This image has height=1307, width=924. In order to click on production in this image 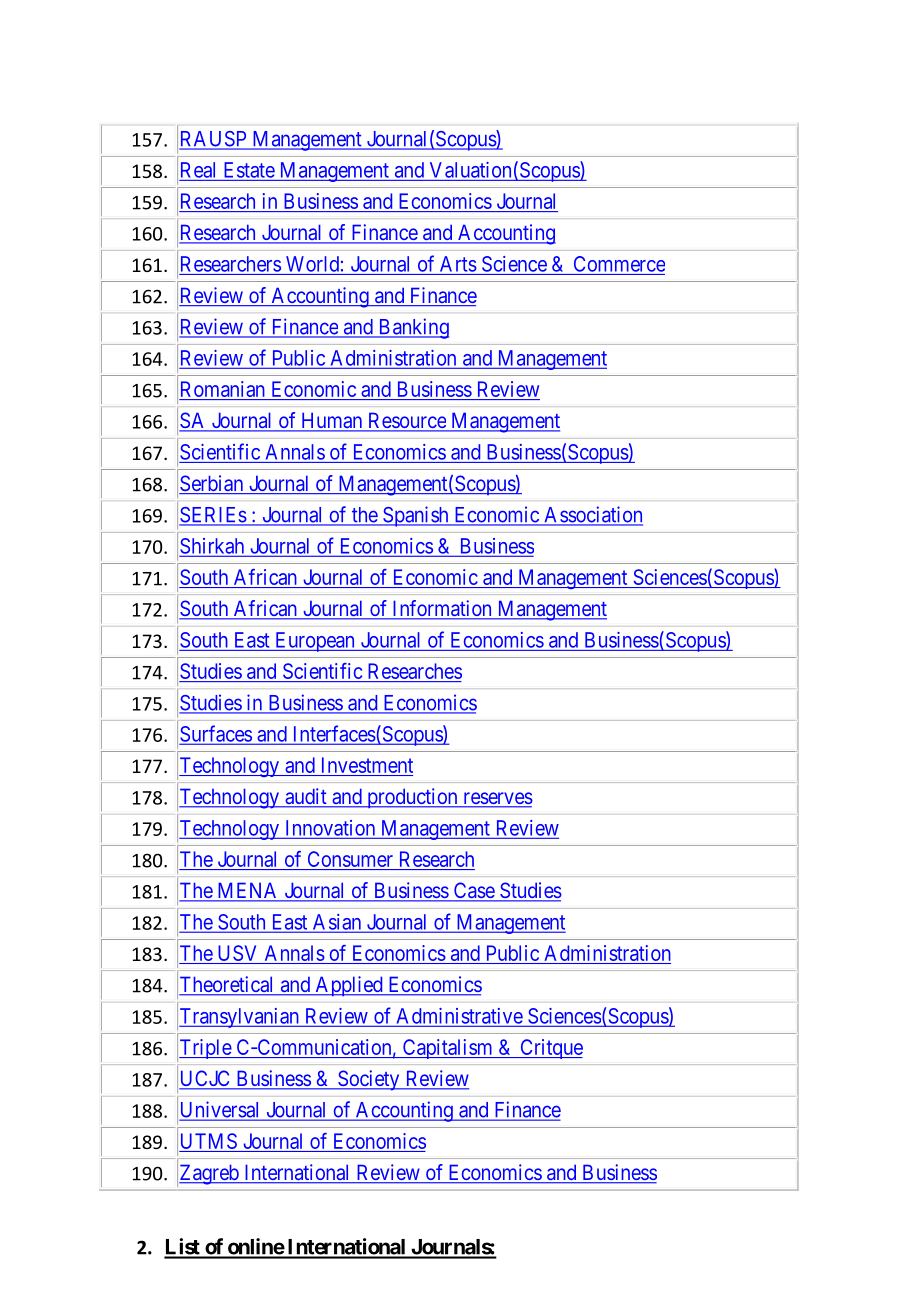, I will do `click(412, 798)`.
